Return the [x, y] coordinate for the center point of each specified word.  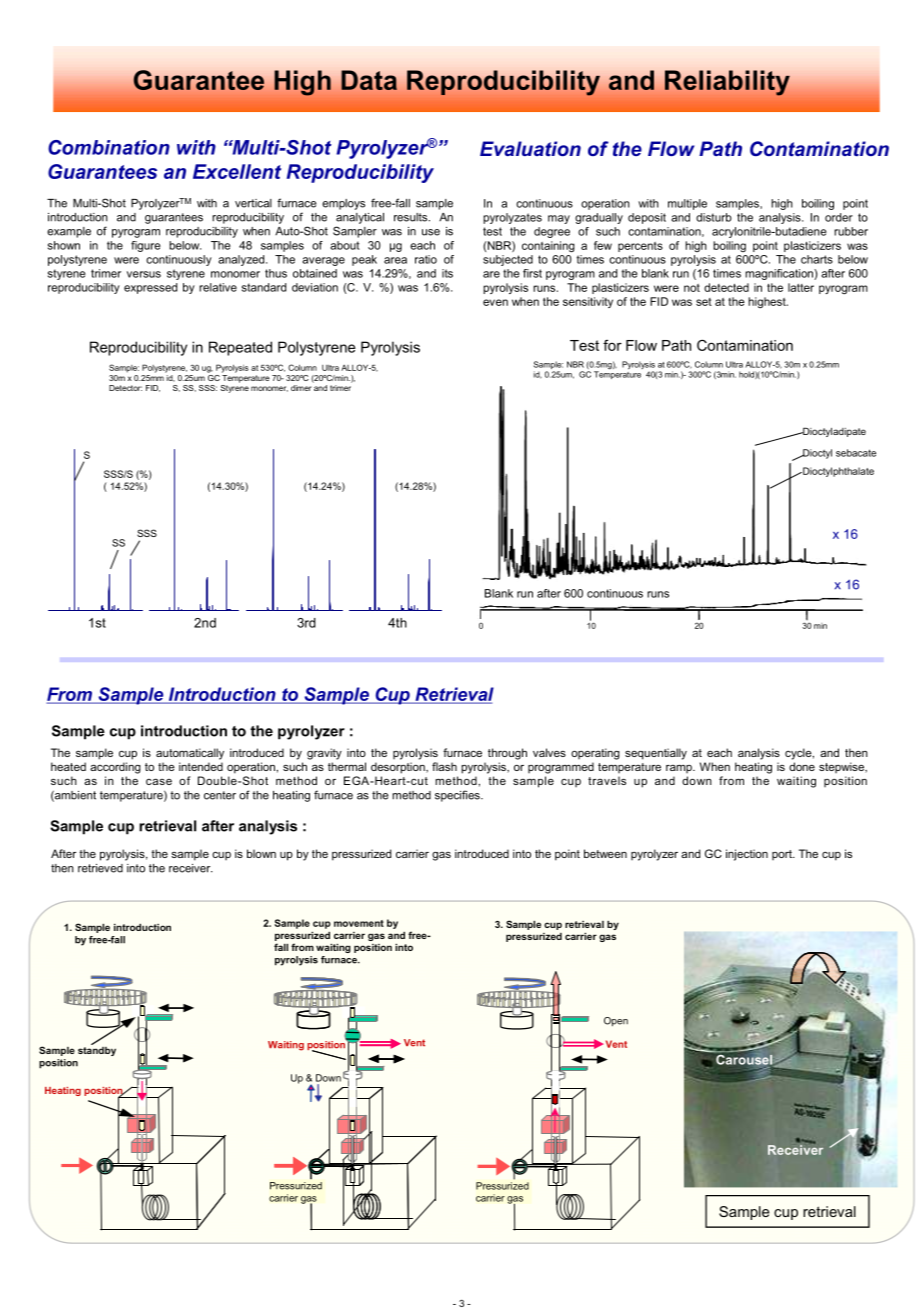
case [159, 781]
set [704, 302]
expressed [150, 288]
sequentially [656, 754]
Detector [125, 388]
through [507, 754]
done [802, 766]
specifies [458, 796]
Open [616, 1022]
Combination [109, 147]
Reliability [727, 83]
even [495, 302]
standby [97, 1050]
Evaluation [530, 148]
